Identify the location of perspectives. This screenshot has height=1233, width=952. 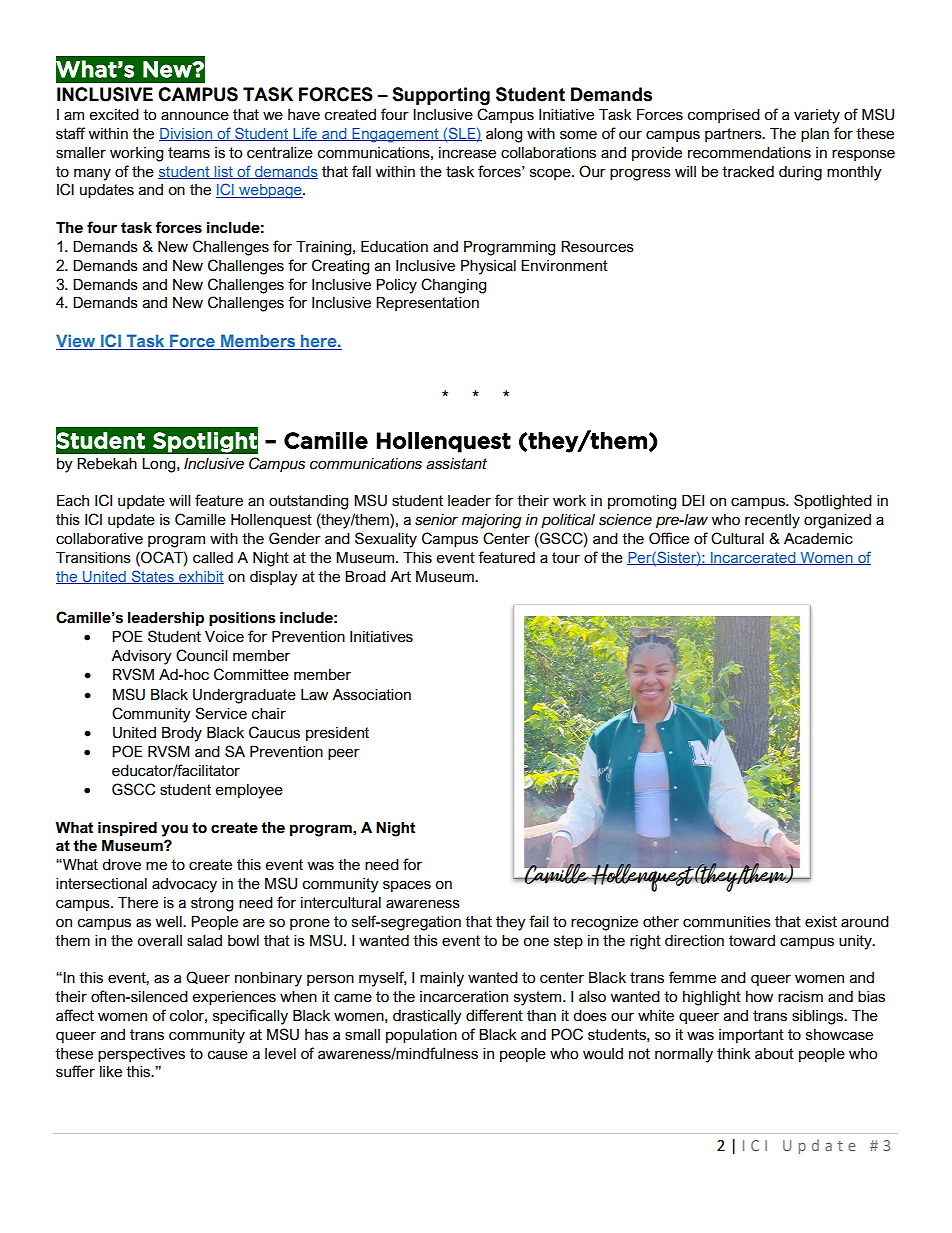
(141, 1055).
